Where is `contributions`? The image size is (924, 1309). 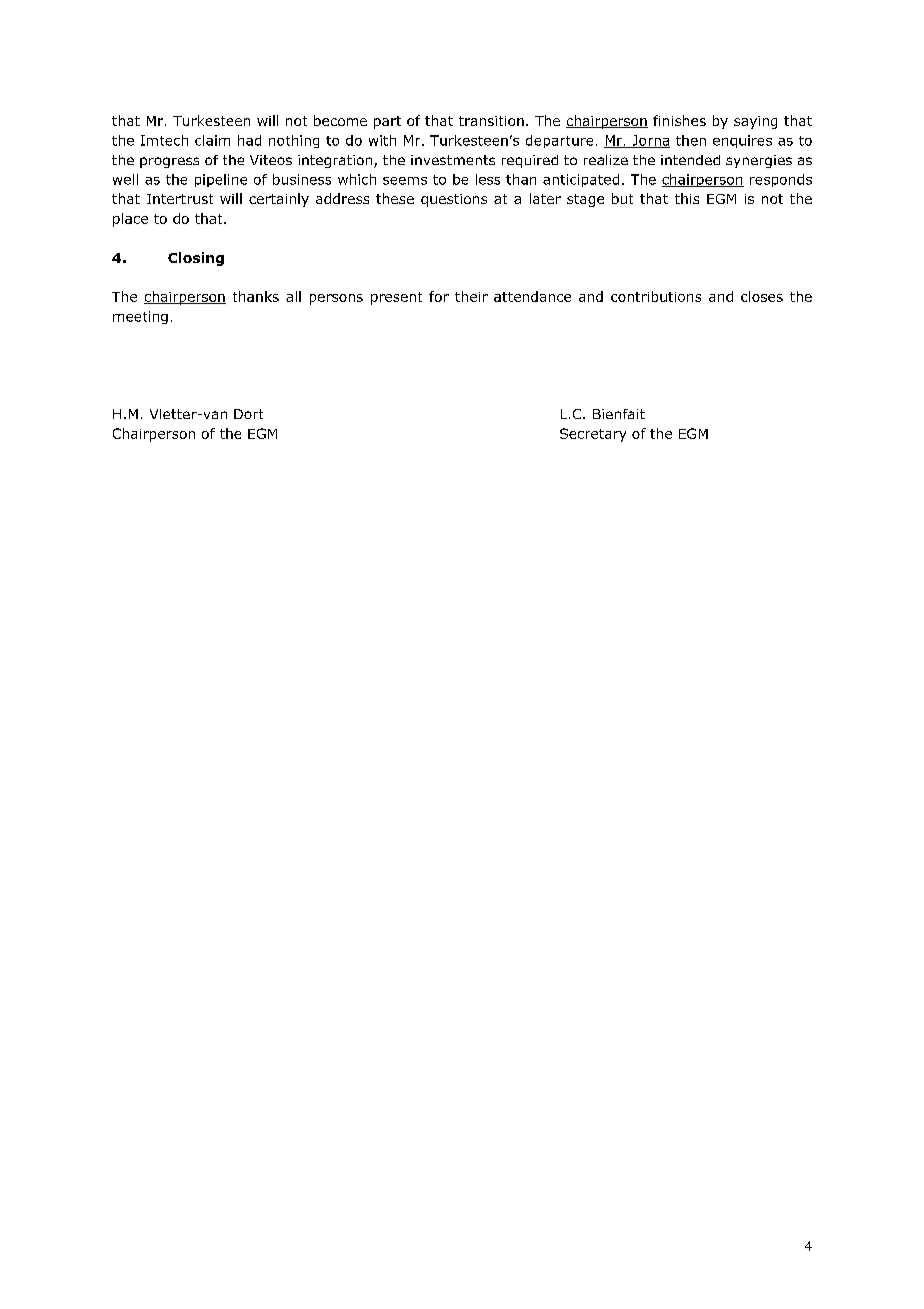
contributions is located at coordinates (656, 296).
